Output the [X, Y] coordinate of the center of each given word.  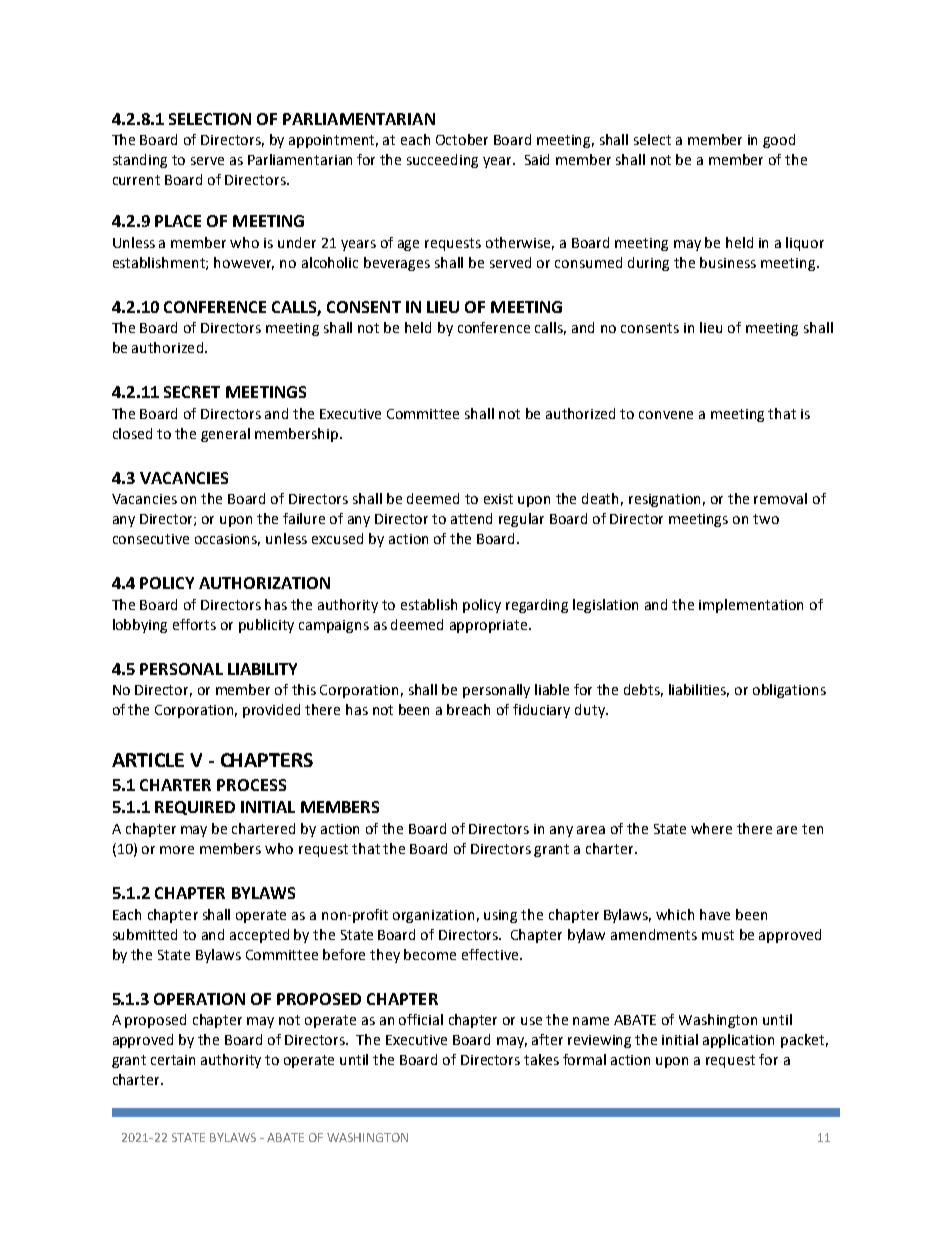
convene [666, 415]
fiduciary [541, 711]
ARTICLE [148, 760]
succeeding [442, 161]
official [421, 1019]
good [779, 141]
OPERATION [199, 999]
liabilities [699, 690]
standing [140, 161]
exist [498, 499]
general [225, 435]
